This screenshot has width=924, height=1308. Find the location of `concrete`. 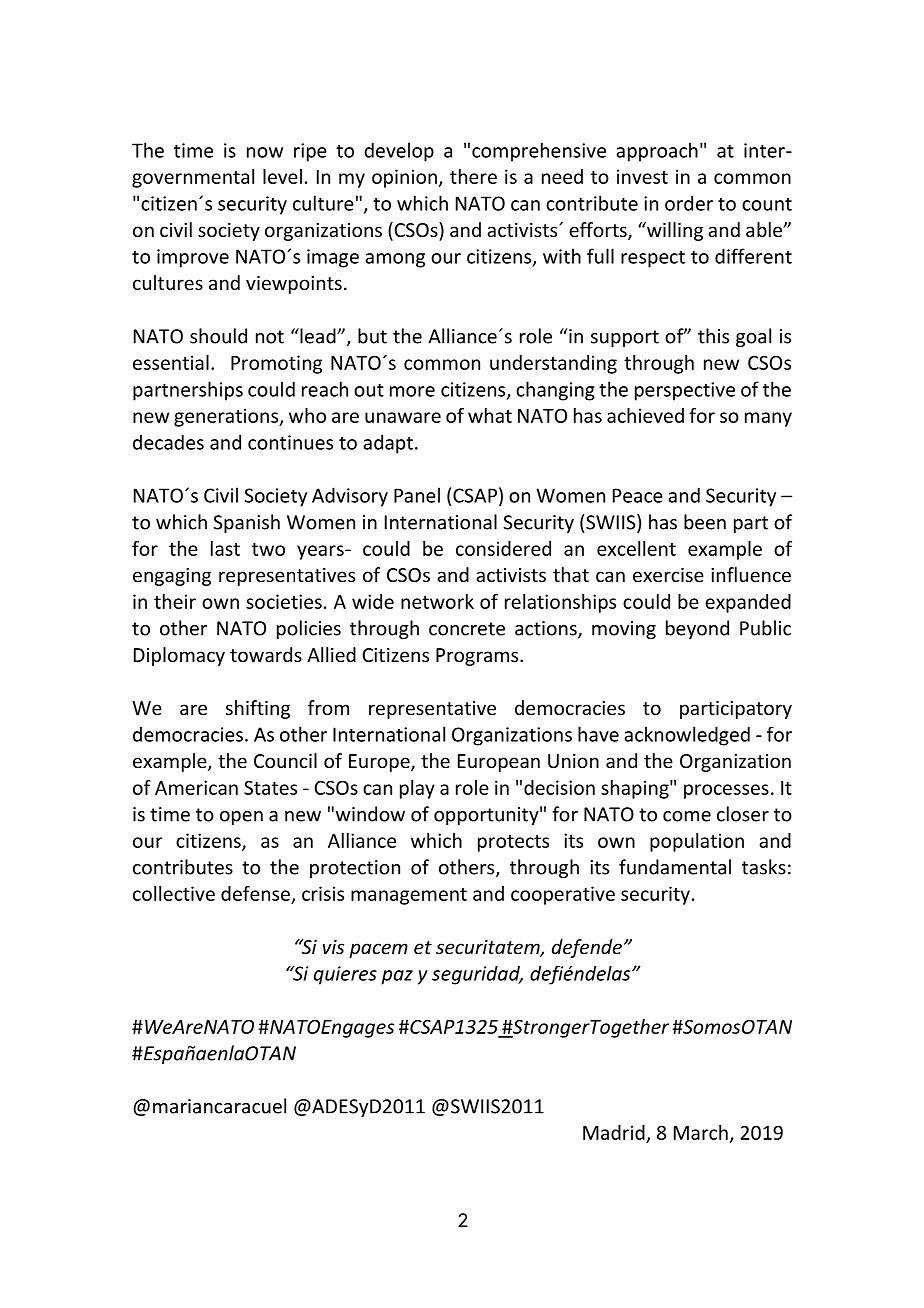

concrete is located at coordinates (467, 629).
